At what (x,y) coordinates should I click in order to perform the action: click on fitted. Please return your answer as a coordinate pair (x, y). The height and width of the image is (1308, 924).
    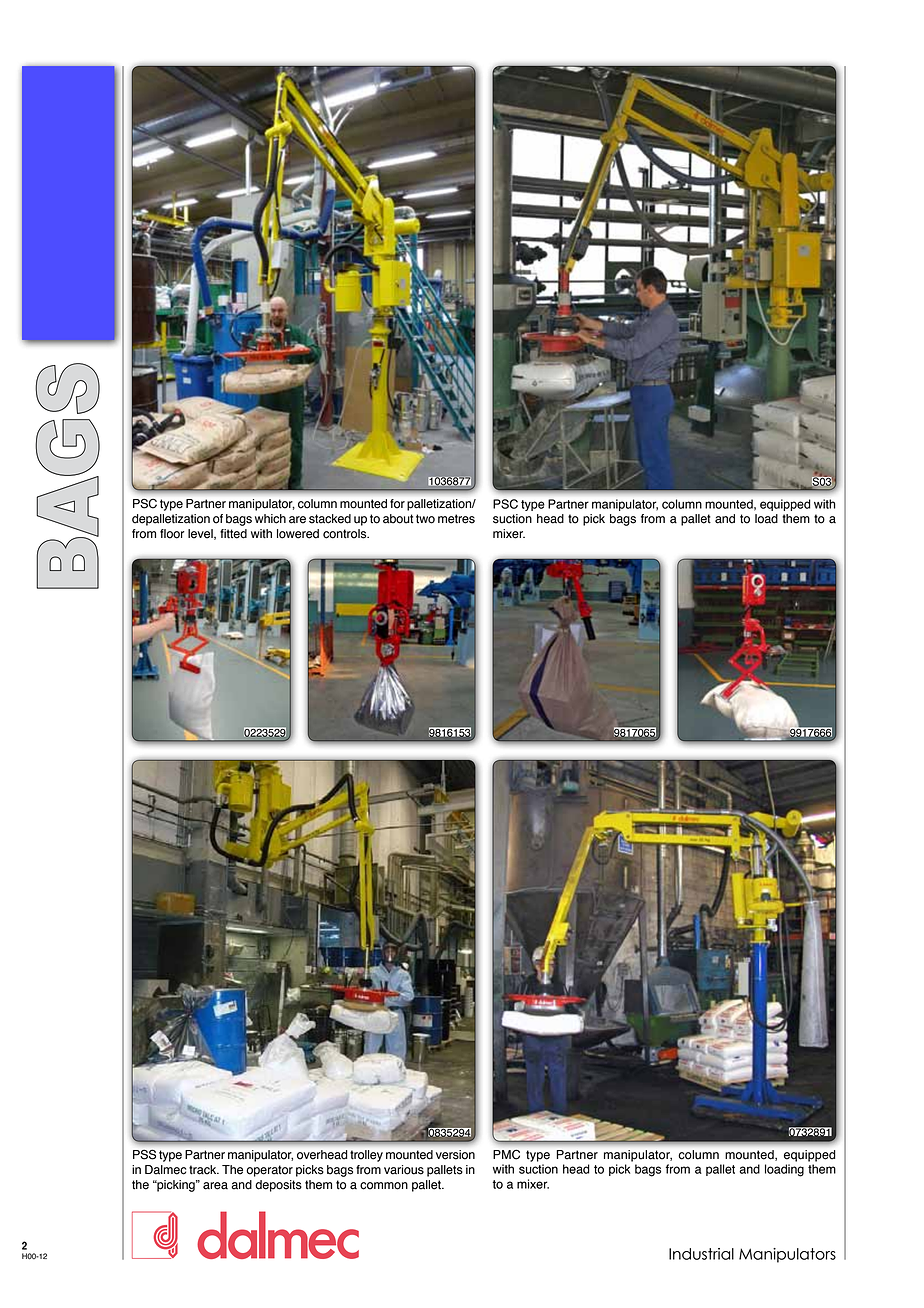
    Looking at the image, I should click on (233, 534).
